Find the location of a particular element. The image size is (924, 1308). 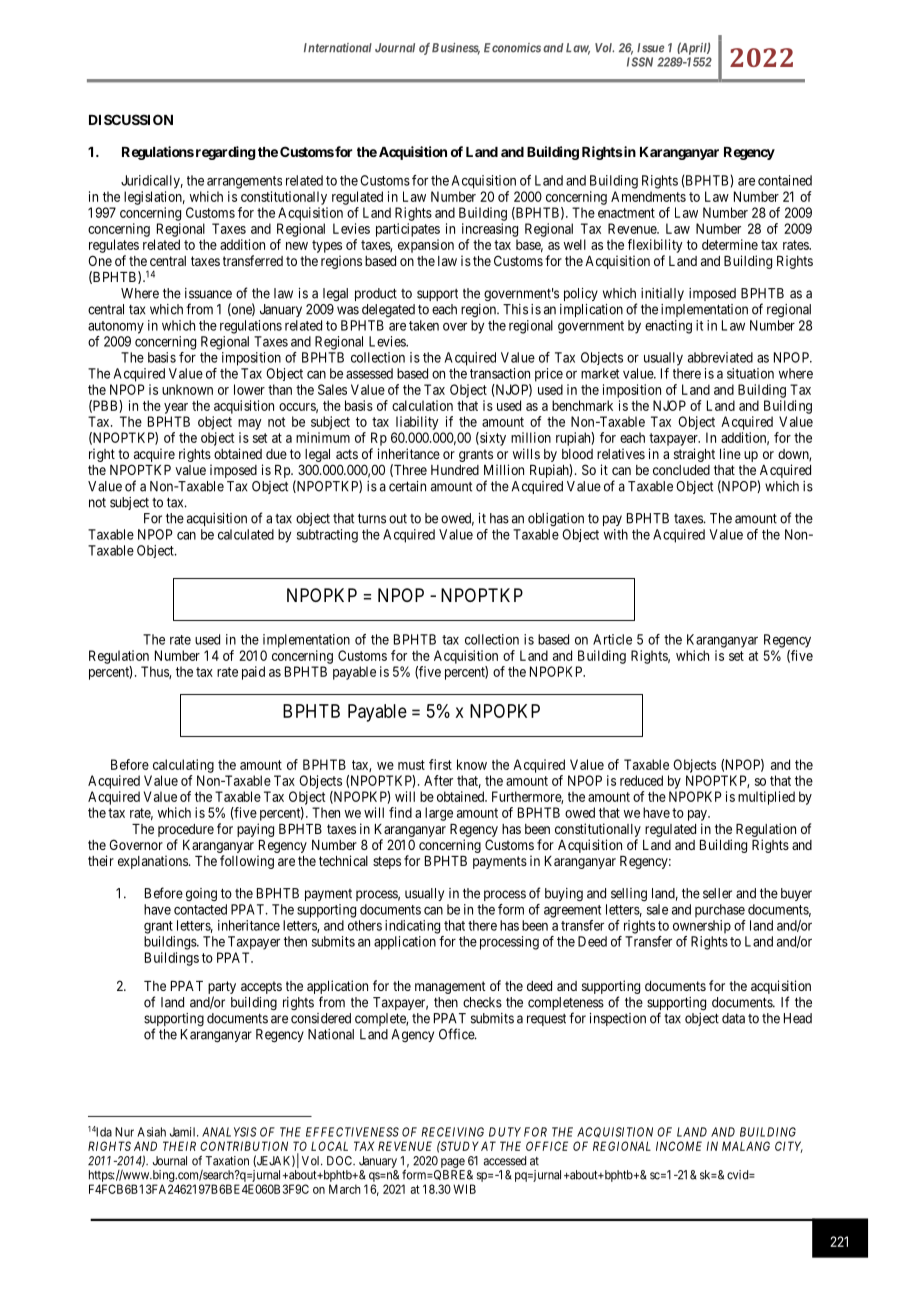

calculating is located at coordinates (183, 766).
